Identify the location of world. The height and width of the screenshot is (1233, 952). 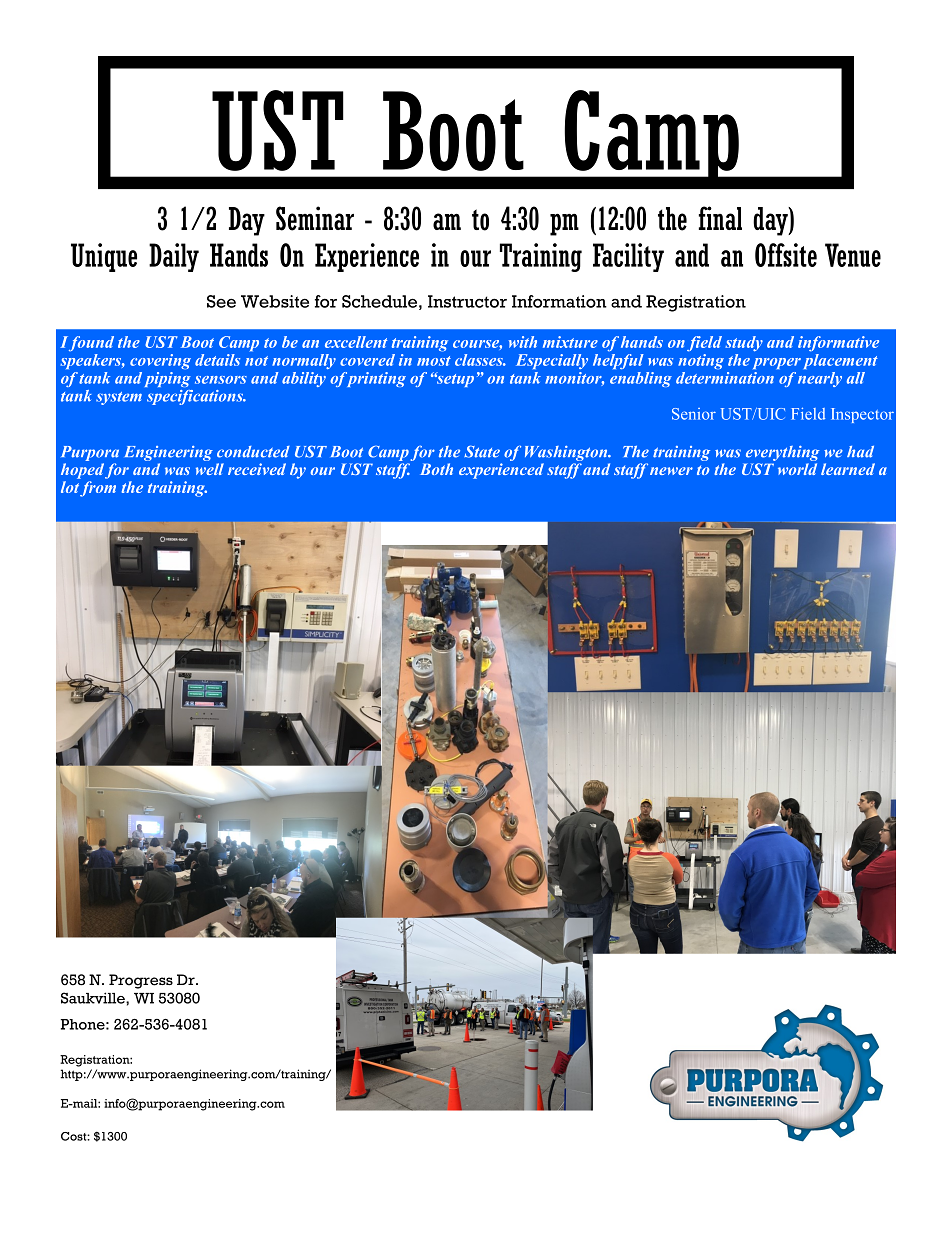
(797, 469).
